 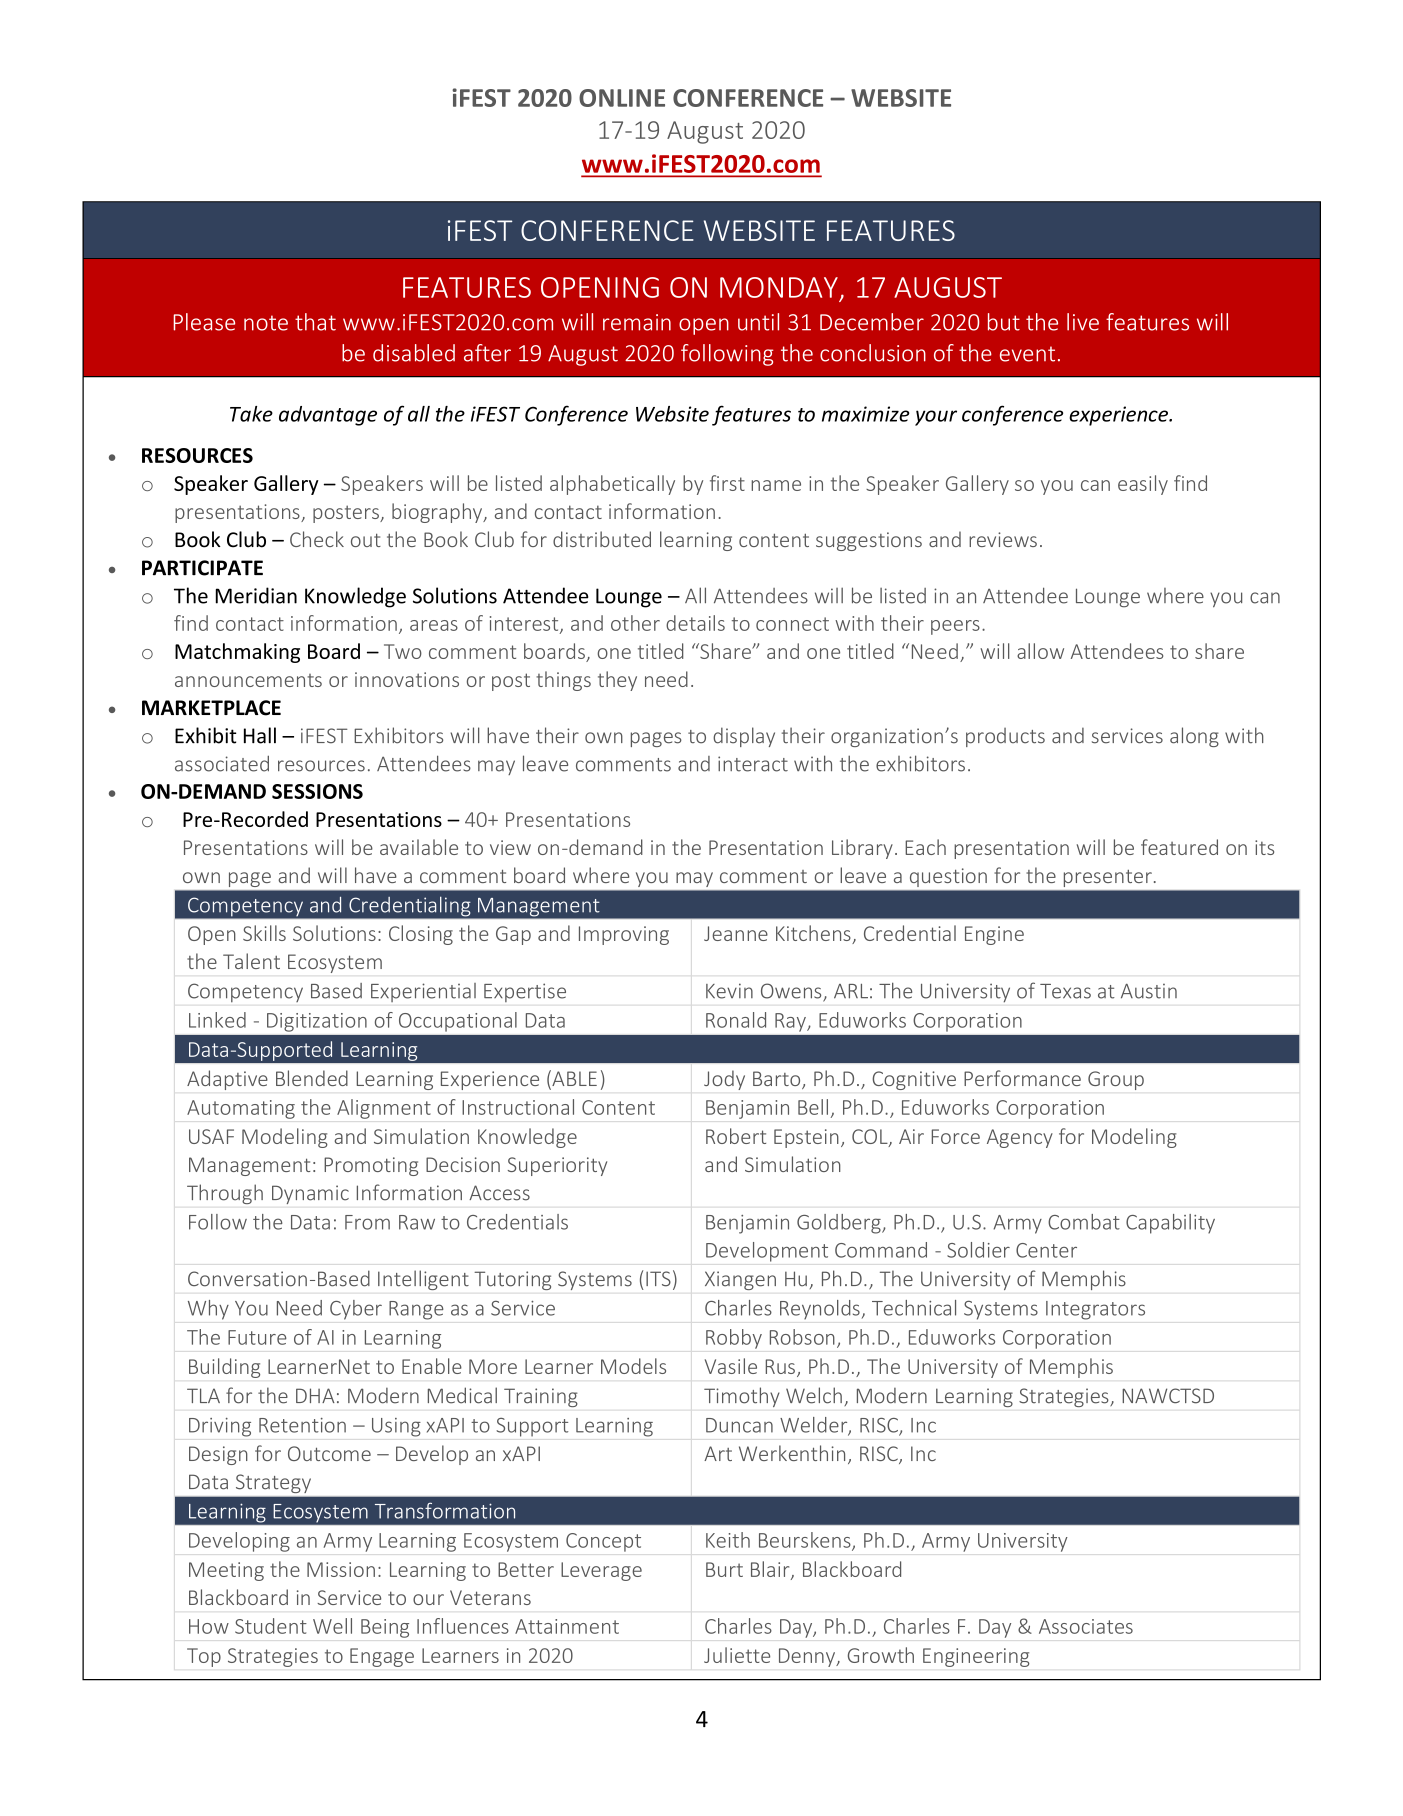 What do you see at coordinates (727, 483) in the screenshot?
I see `first` at bounding box center [727, 483].
